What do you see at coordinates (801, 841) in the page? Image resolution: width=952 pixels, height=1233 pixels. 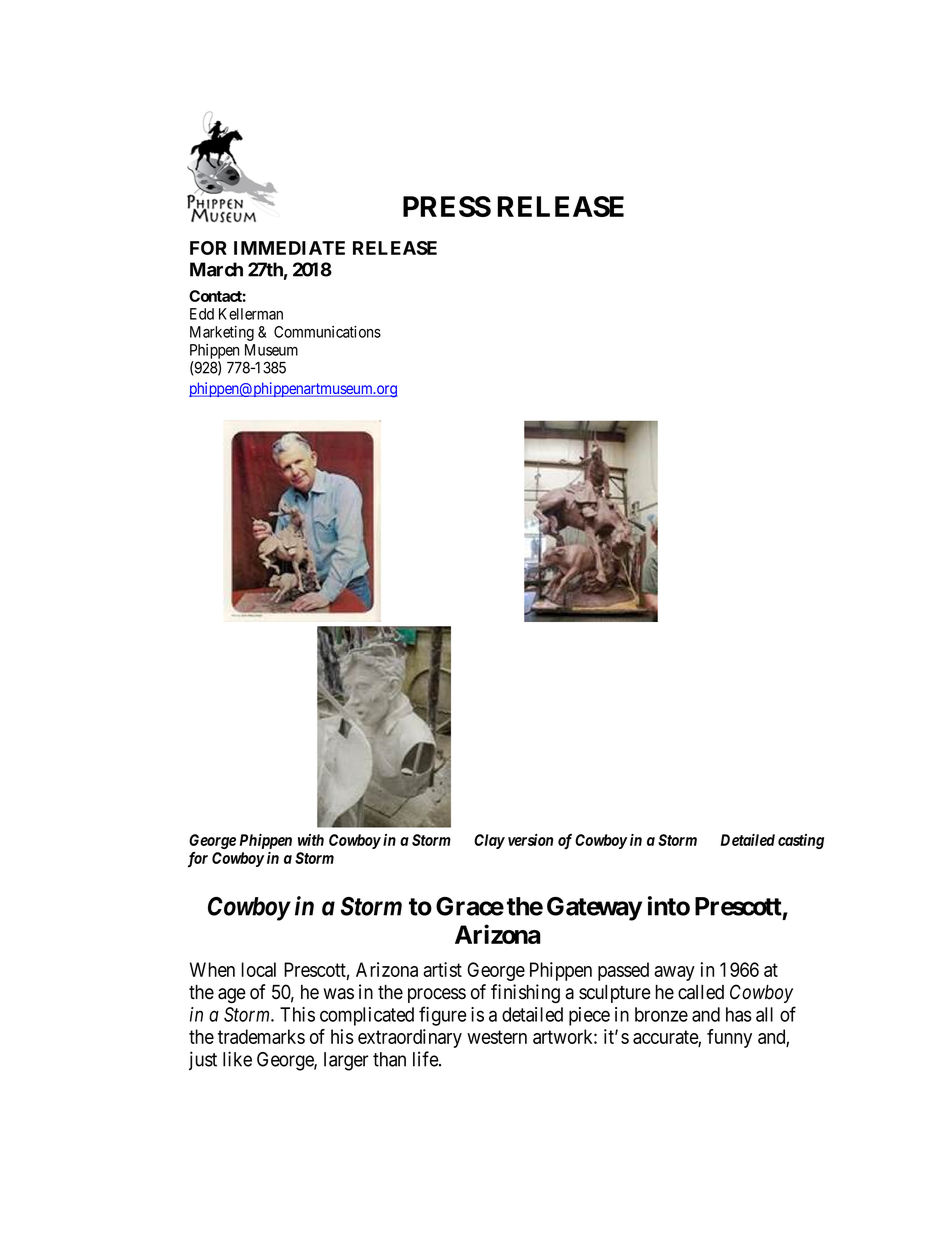 I see `casting` at bounding box center [801, 841].
